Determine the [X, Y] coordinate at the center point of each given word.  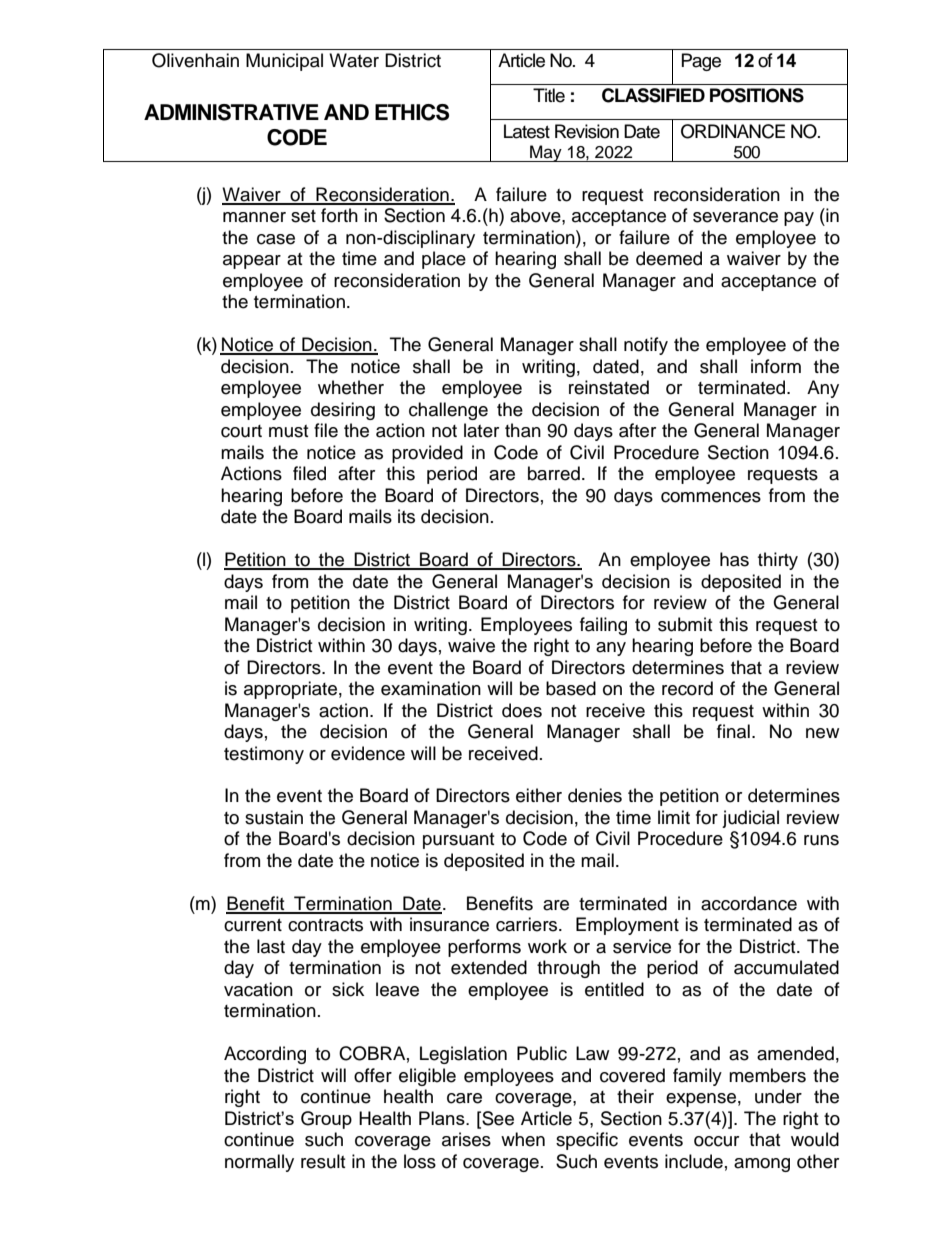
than [523, 430]
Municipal [284, 62]
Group [326, 1120]
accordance [749, 903]
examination [431, 688]
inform [776, 366]
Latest [527, 131]
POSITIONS [757, 95]
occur [716, 1141]
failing [603, 626]
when [523, 1139]
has [734, 559]
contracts [325, 925]
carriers [528, 924]
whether [351, 387]
